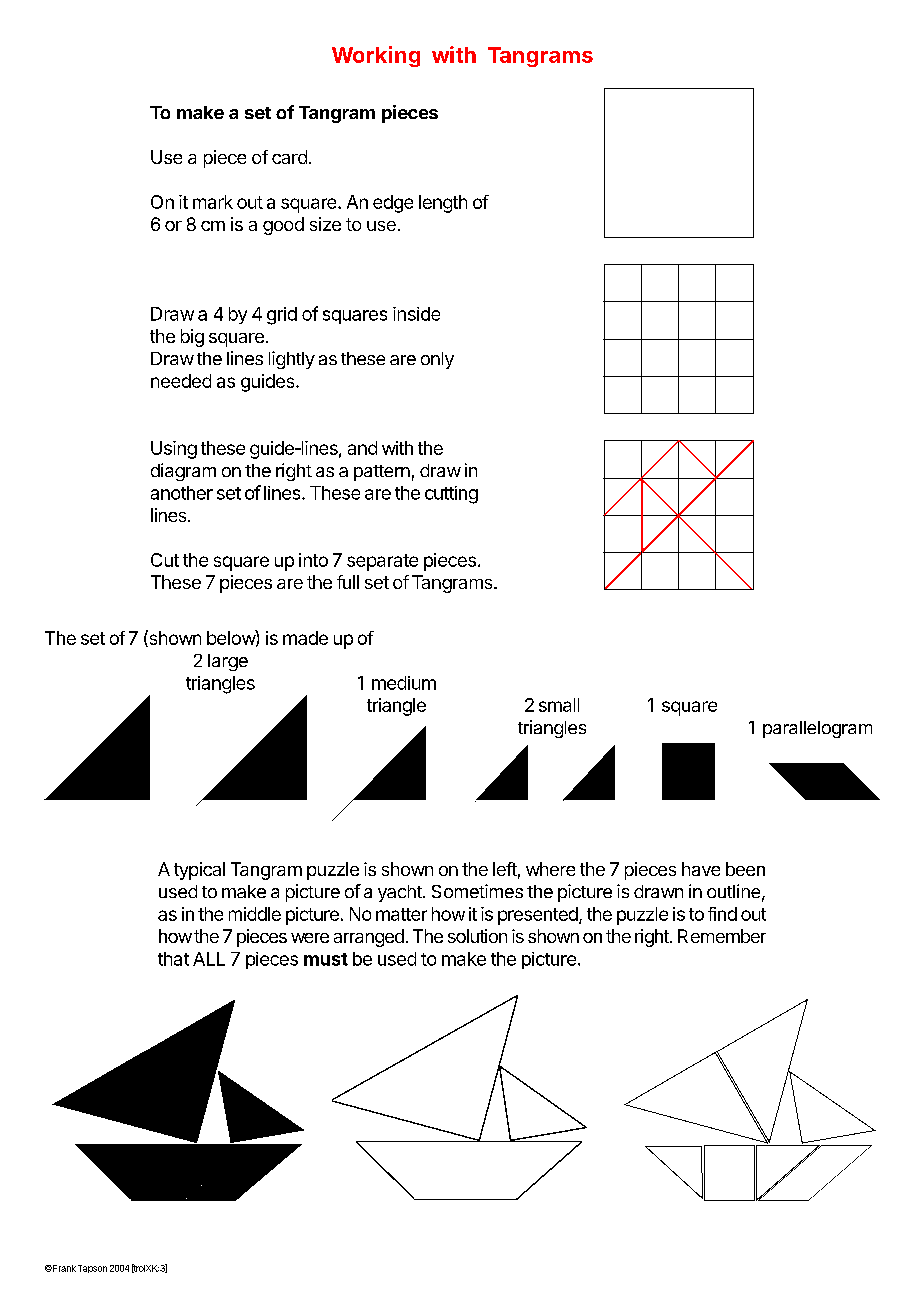 This page has height=1308, width=924. Describe the element at coordinates (376, 56) in the page. I see `Working` at that location.
